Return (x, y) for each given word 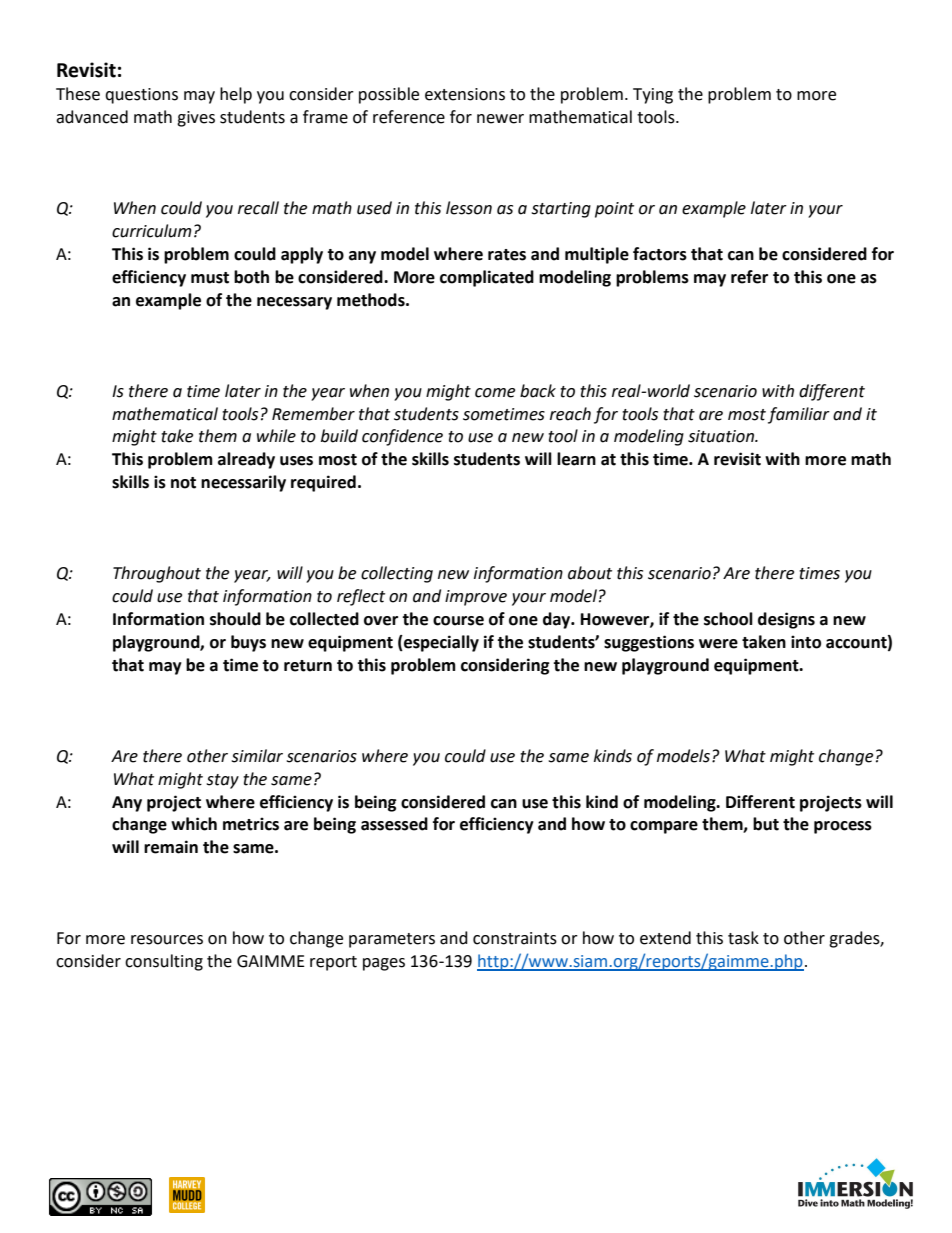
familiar (799, 415)
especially (440, 643)
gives (196, 119)
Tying (653, 96)
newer (500, 119)
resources (167, 940)
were (718, 644)
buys (248, 643)
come (495, 393)
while (276, 436)
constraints (515, 938)
